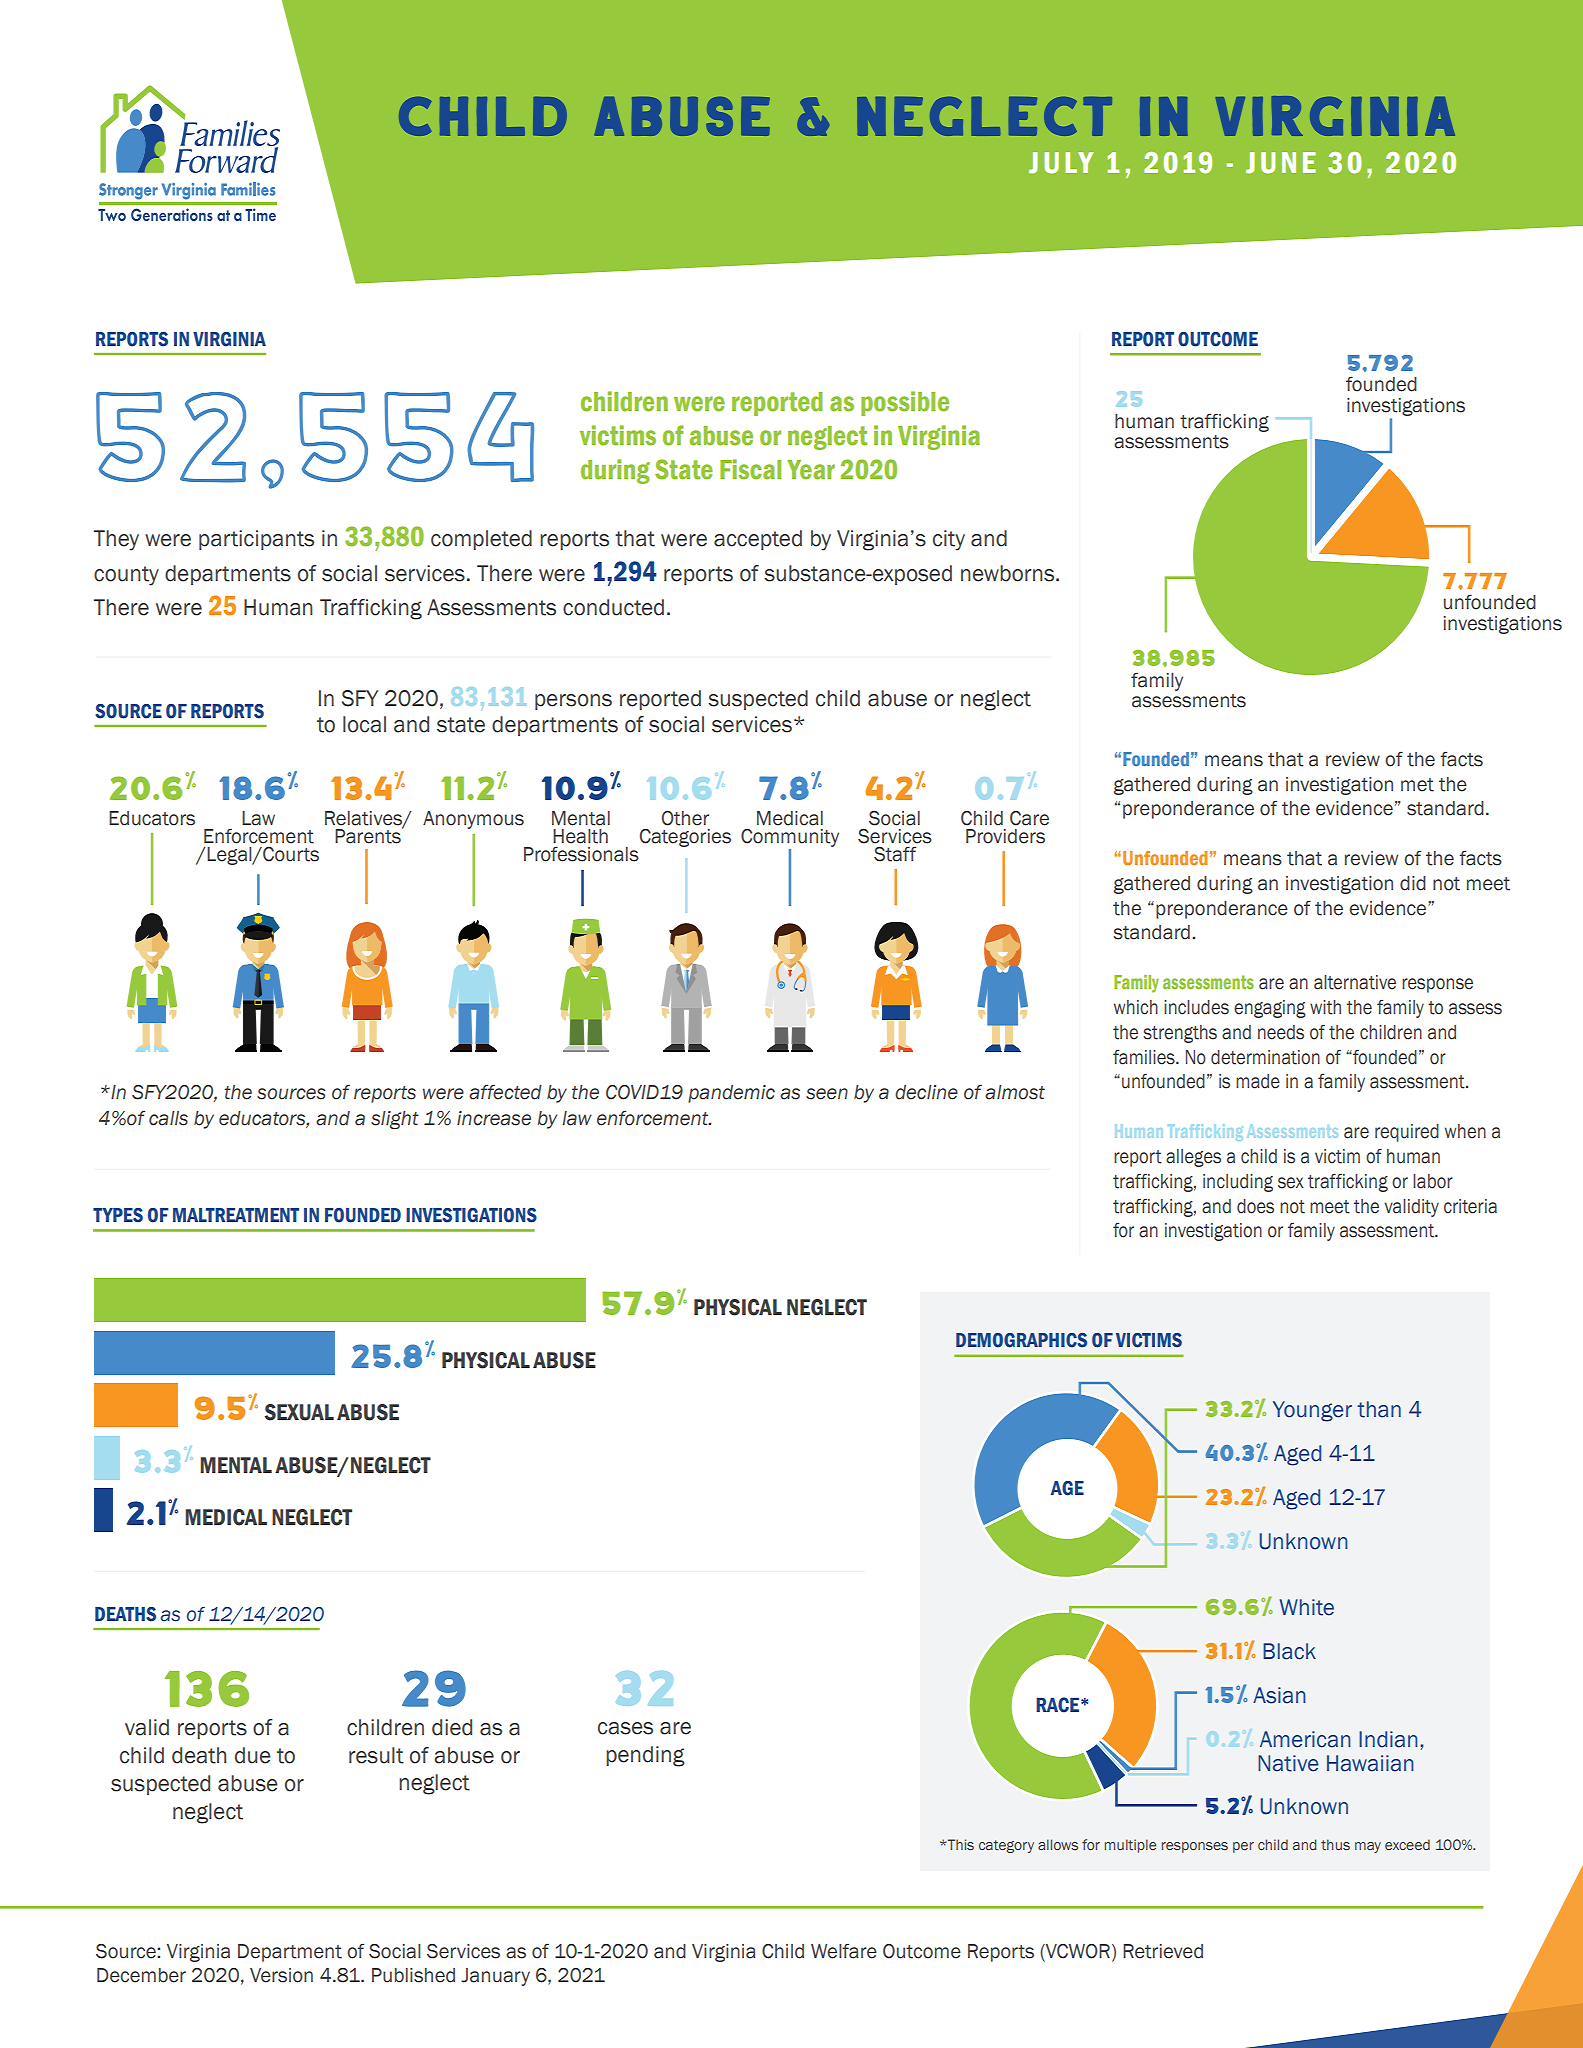 This page has width=1583, height=2048. What do you see at coordinates (168, 1118) in the page?
I see `calls` at bounding box center [168, 1118].
